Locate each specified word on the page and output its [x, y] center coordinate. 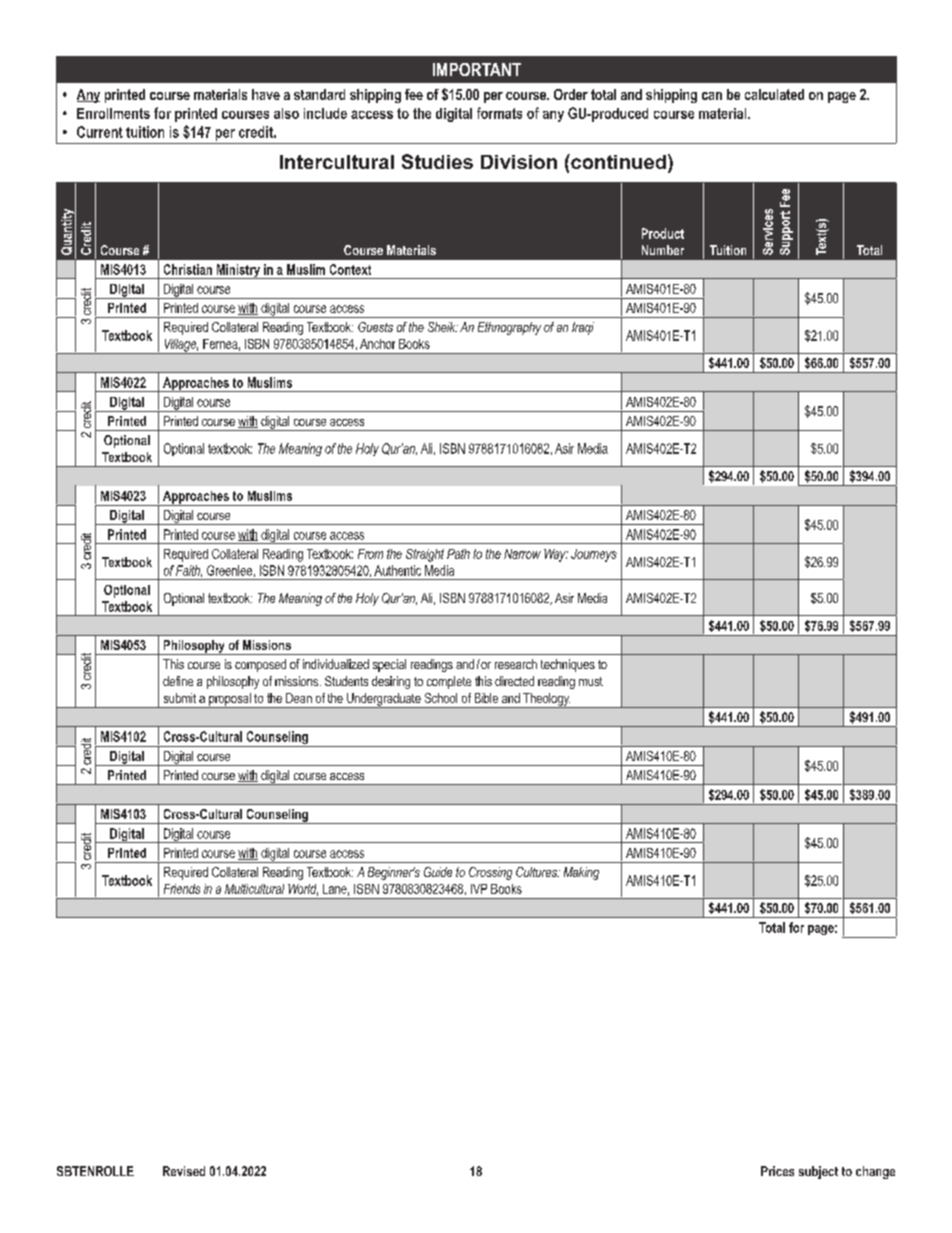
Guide [438, 872]
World [303, 890]
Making [581, 873]
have [266, 94]
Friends [182, 889]
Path [458, 554]
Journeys [594, 555]
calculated [774, 94]
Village [180, 346]
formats [499, 113]
